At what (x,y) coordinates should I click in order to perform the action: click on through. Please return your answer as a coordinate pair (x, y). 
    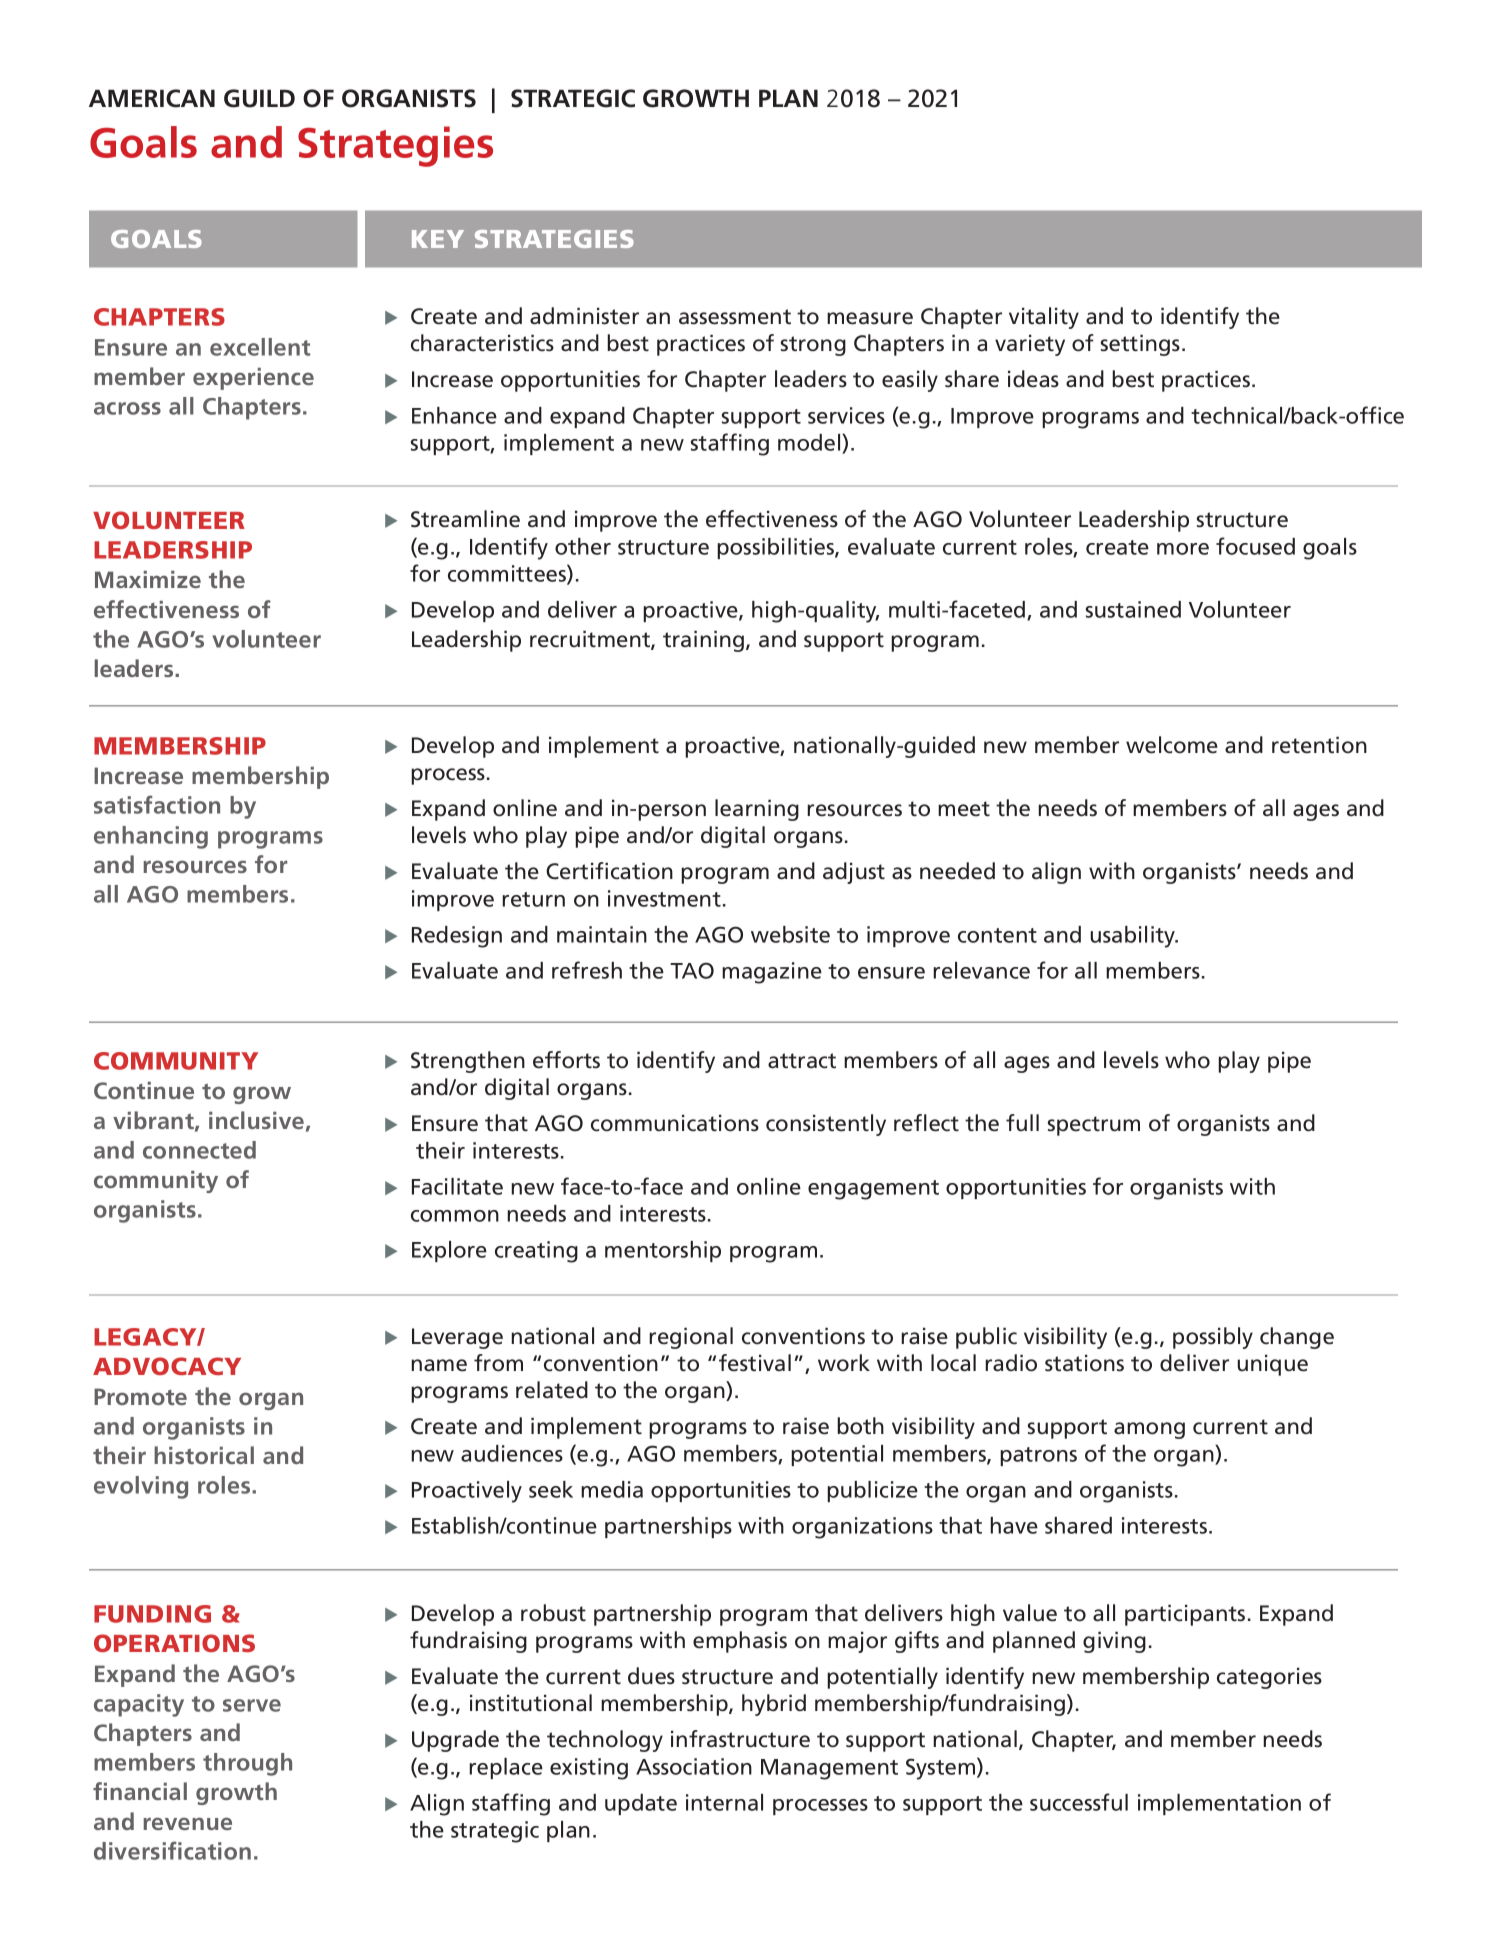
    Looking at the image, I should click on (247, 1764).
